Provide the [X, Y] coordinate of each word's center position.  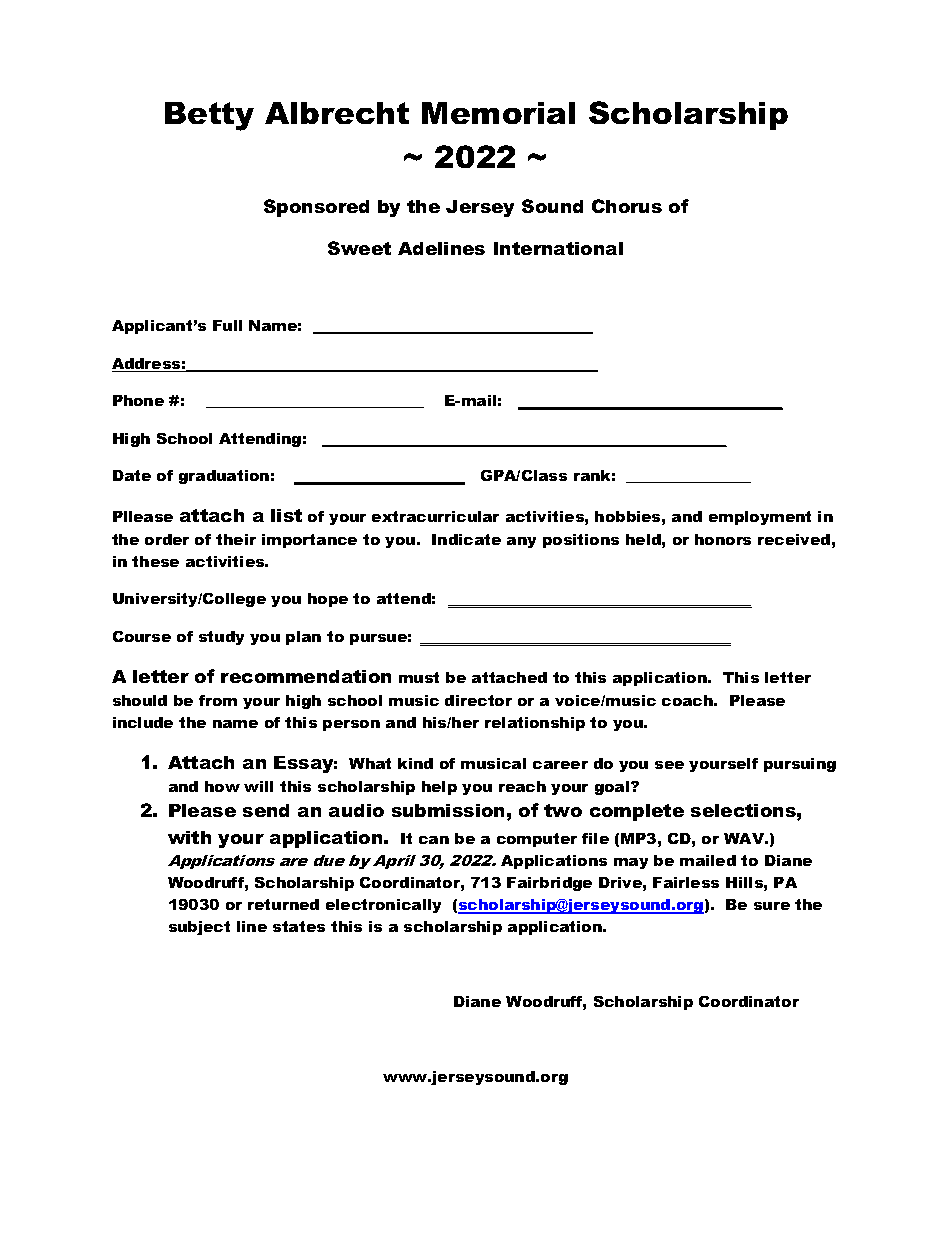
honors [723, 539]
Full [227, 325]
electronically [383, 906]
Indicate [466, 539]
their [236, 539]
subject [199, 928]
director [478, 700]
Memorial [498, 113]
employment [760, 518]
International [558, 248]
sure [772, 906]
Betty [209, 116]
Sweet [359, 248]
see [669, 765]
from [218, 700]
